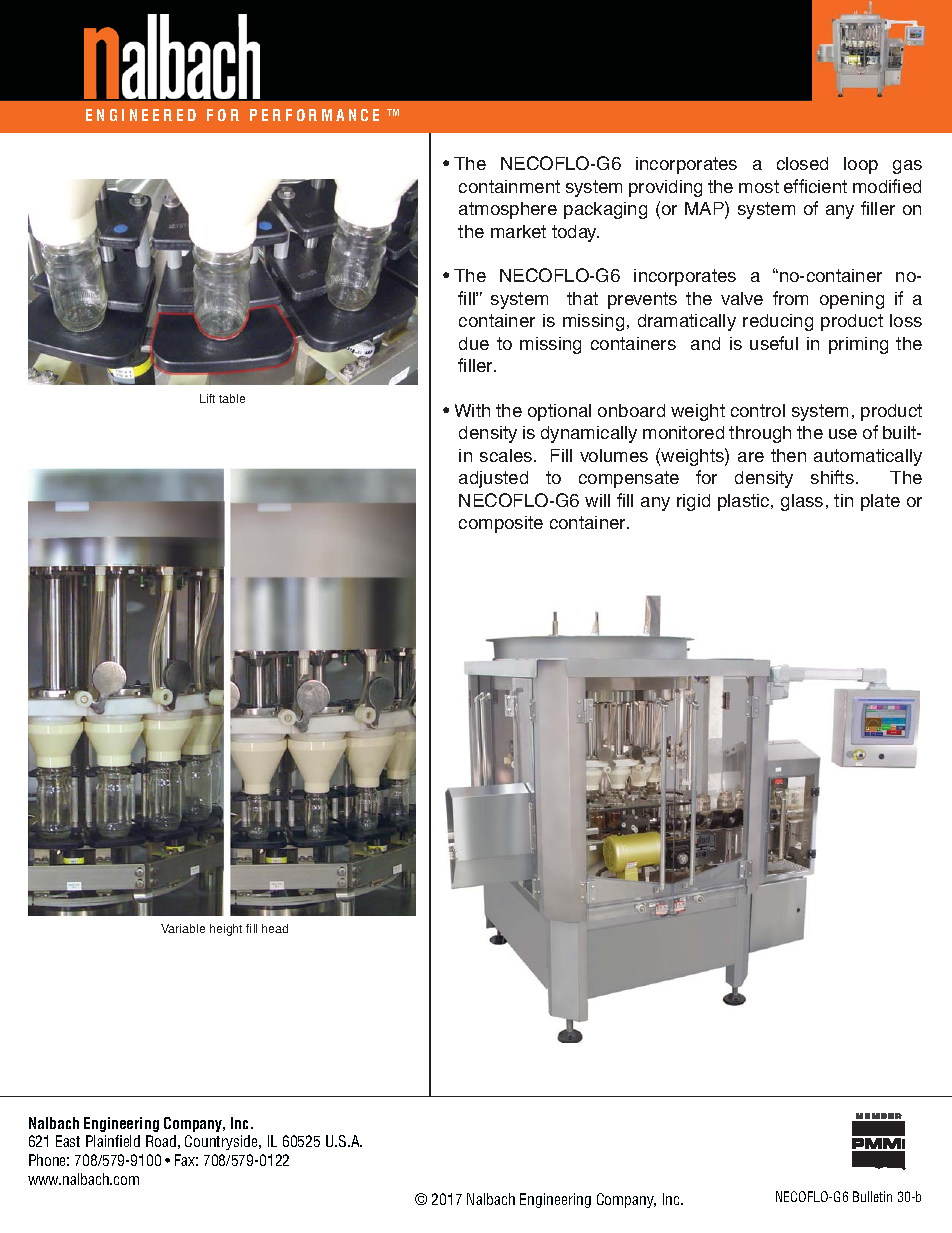 Image resolution: width=952 pixels, height=1233 pixels. Describe the element at coordinates (207, 398) in the image. I see `Lift` at that location.
